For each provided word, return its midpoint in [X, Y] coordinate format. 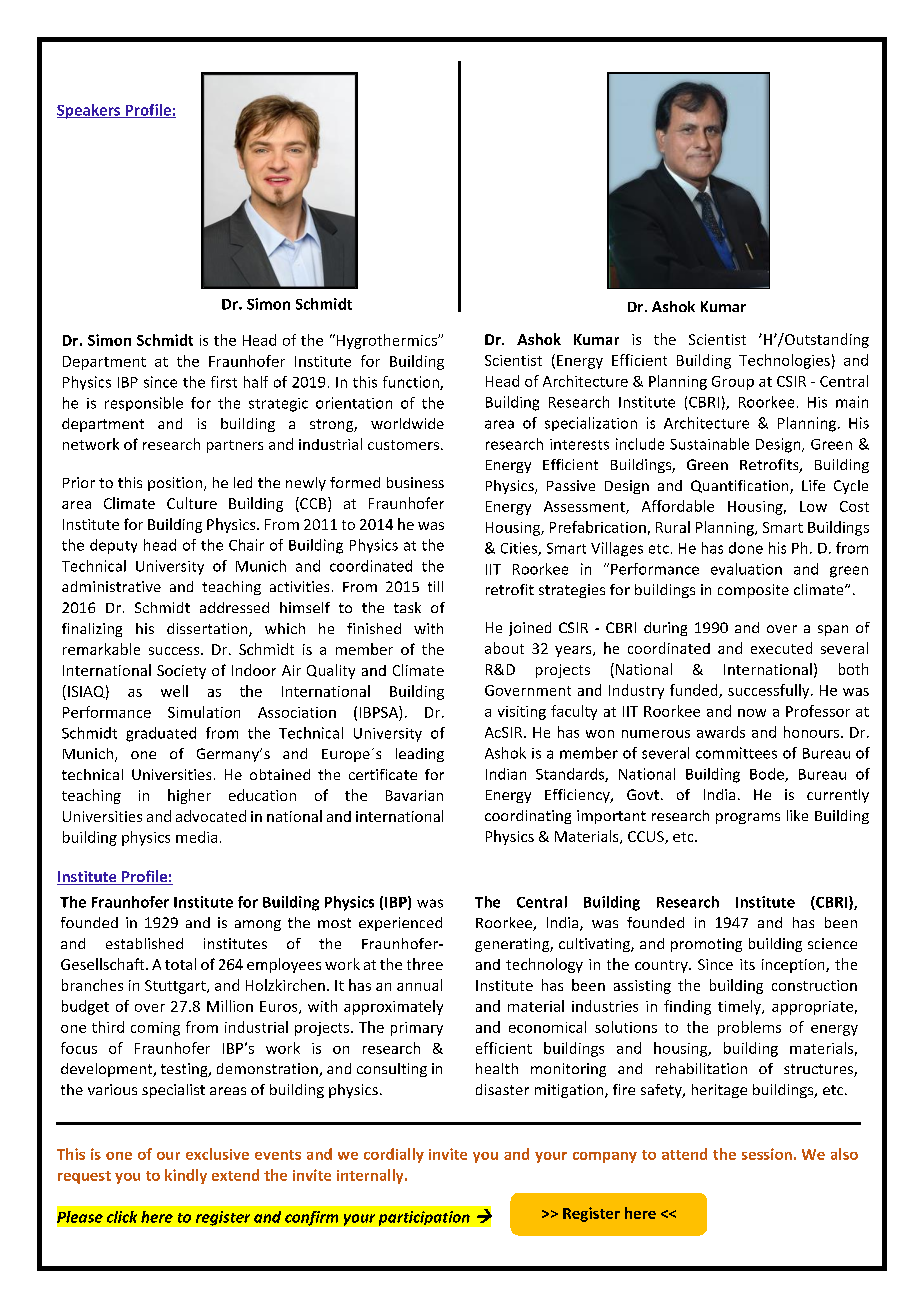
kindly [186, 1176]
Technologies [784, 361]
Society [181, 672]
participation [424, 1218]
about [504, 648]
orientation [354, 403]
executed [781, 648]
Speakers [90, 111]
